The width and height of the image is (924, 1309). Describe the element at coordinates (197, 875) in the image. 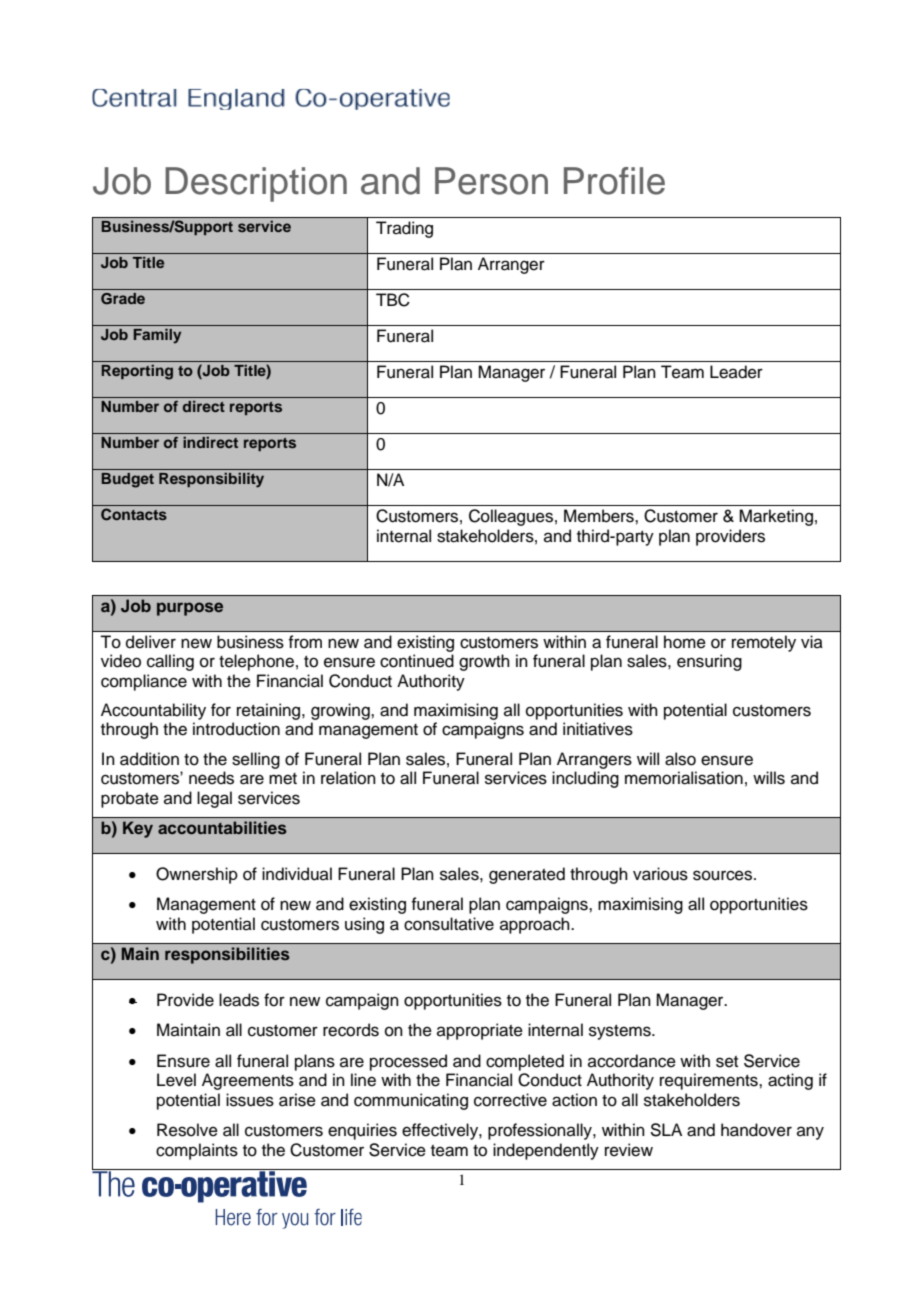

I see `Ownership` at that location.
